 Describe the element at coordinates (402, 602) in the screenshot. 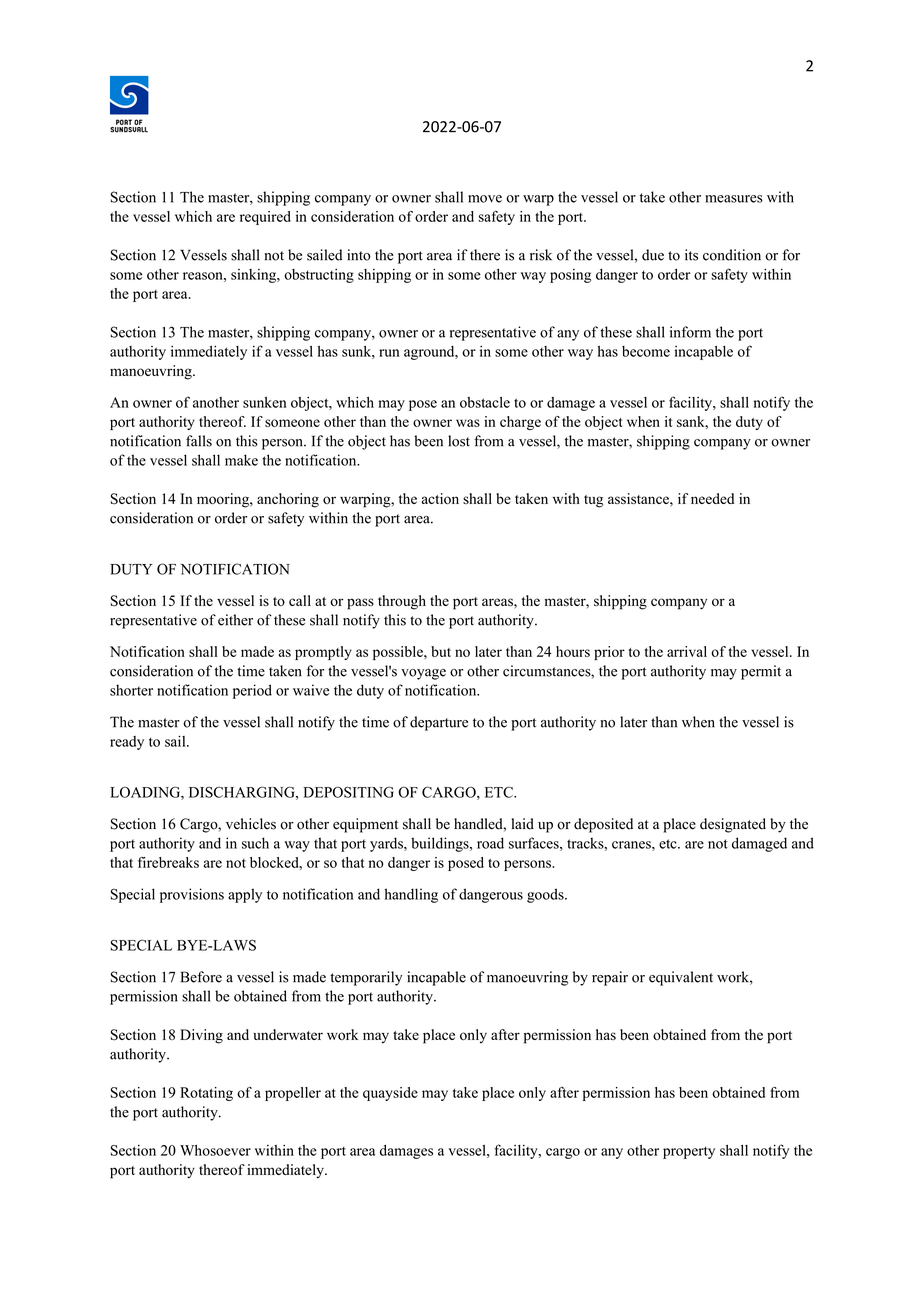

I see `through` at that location.
